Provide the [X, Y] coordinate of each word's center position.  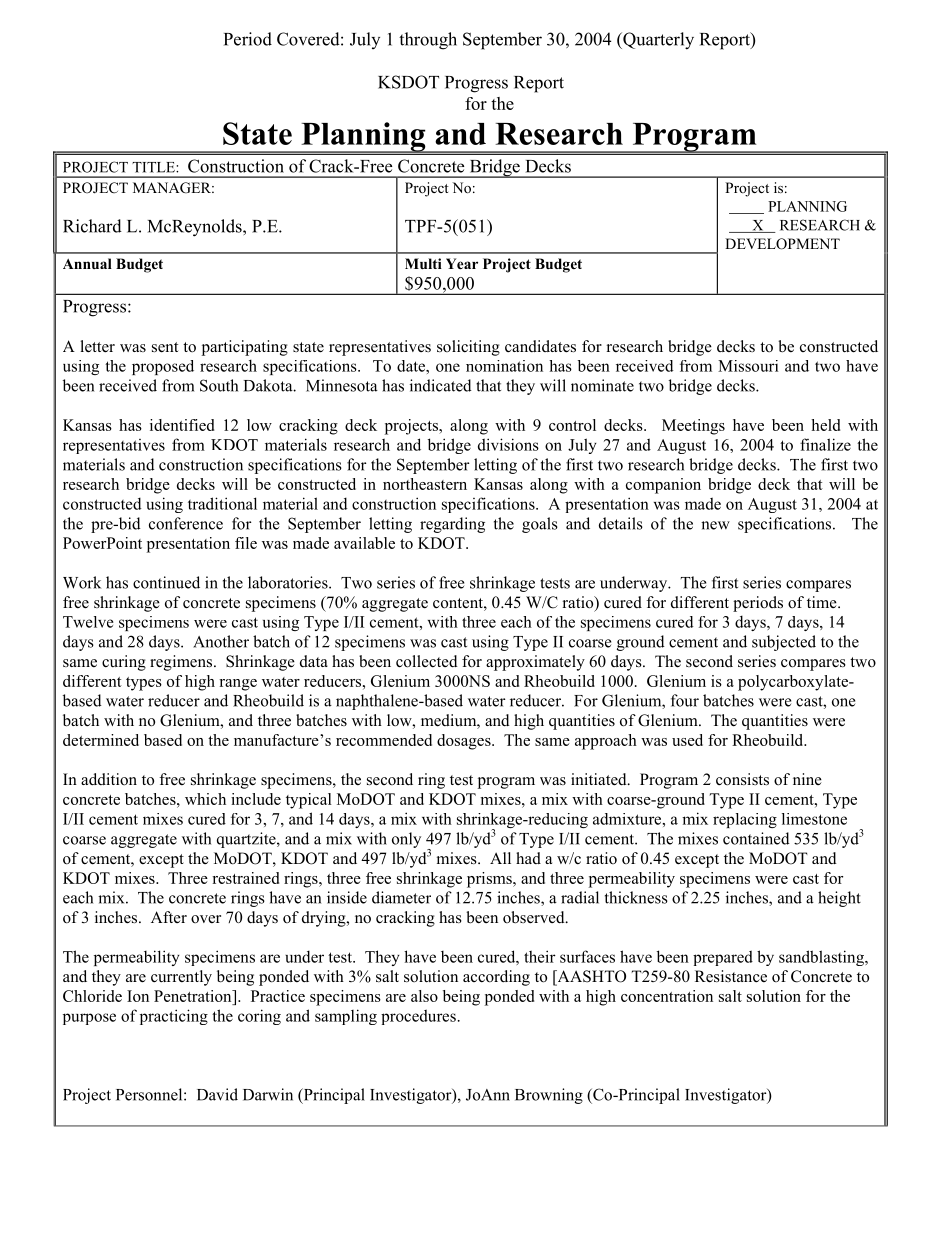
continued [166, 582]
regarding [452, 525]
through [428, 41]
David [217, 1094]
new [715, 525]
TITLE [154, 167]
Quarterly [657, 41]
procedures [418, 1017]
